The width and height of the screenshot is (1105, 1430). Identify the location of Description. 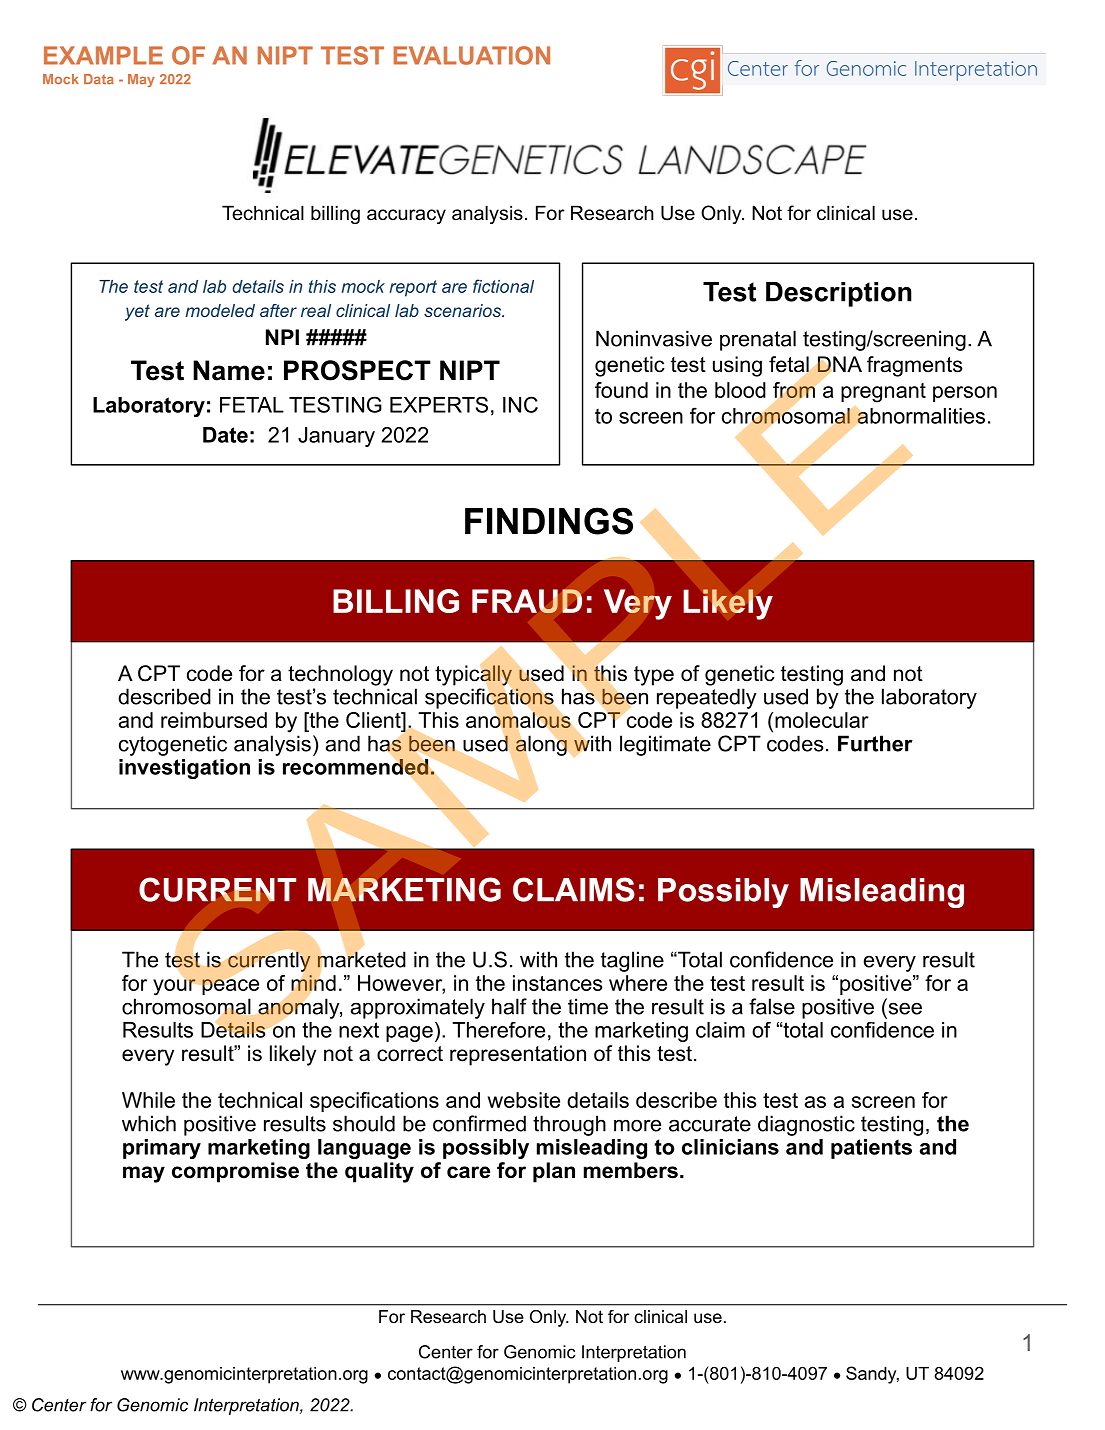
(839, 294).
